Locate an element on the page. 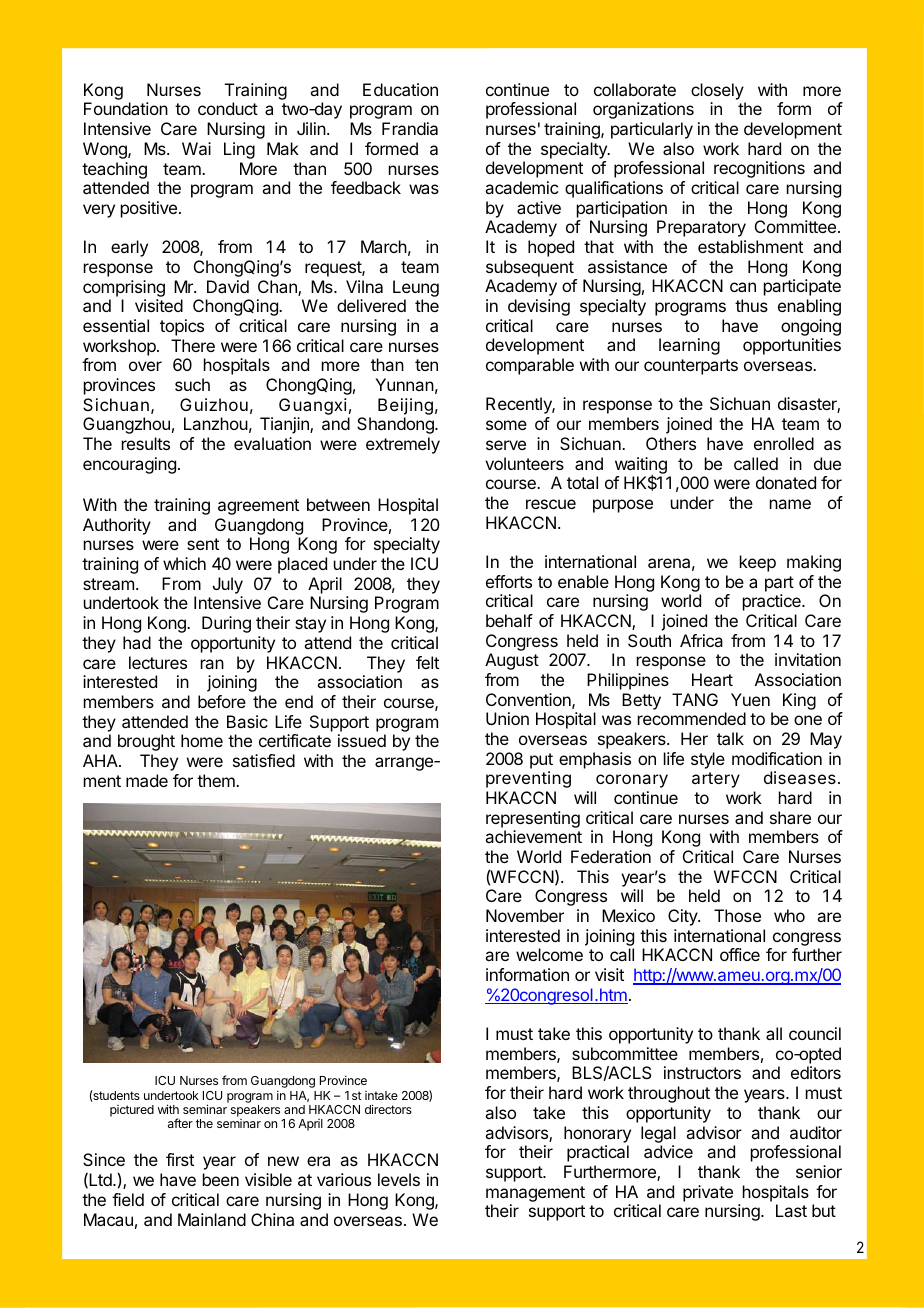 This document has height=1308, width=924. learning is located at coordinates (689, 346).
